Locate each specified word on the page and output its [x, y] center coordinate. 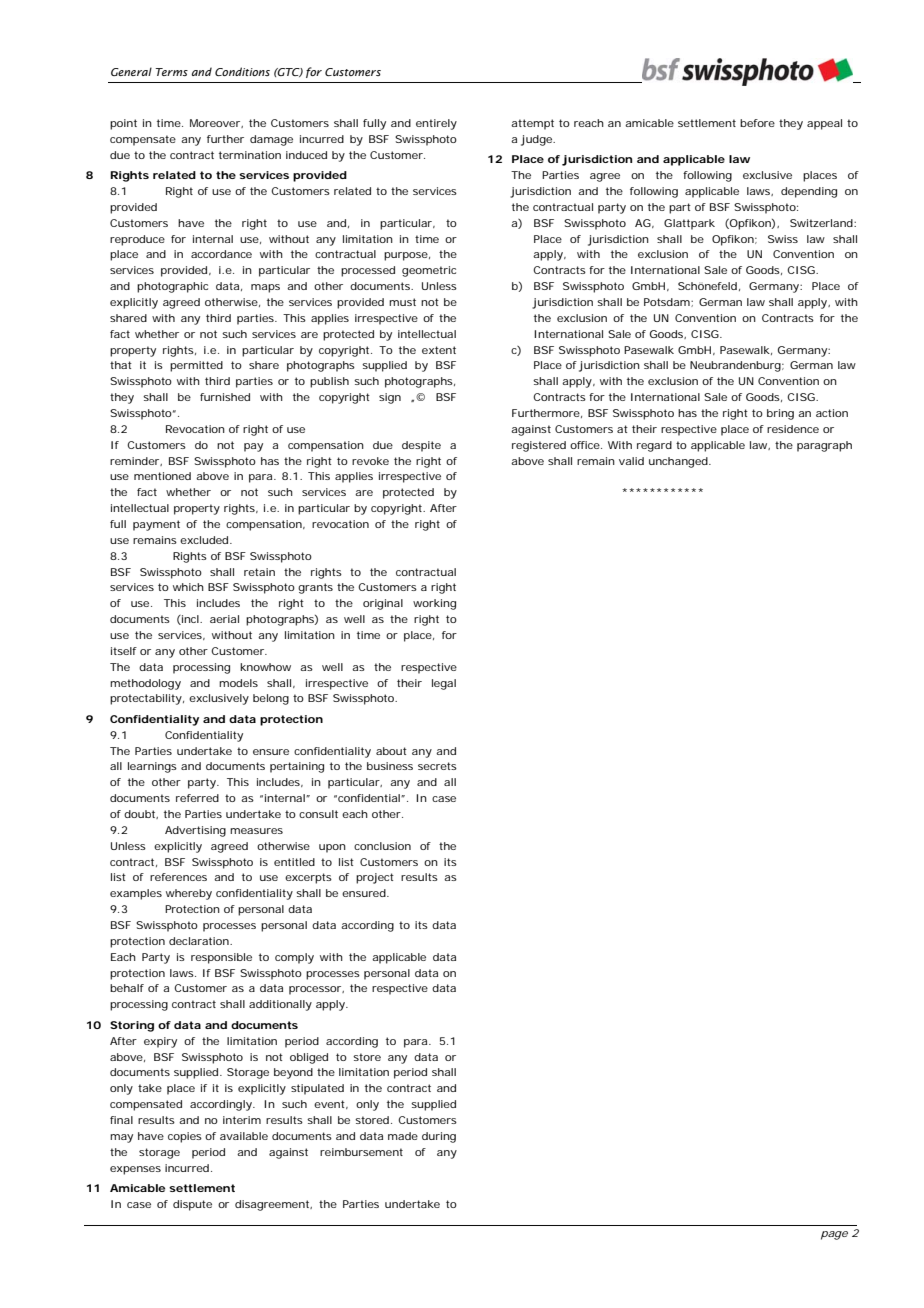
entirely [436, 124]
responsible [221, 958]
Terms [171, 72]
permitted [196, 366]
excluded [206, 540]
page [834, 1235]
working [434, 604]
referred [197, 798]
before [757, 123]
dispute [192, 1205]
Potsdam [668, 302]
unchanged [680, 462]
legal [444, 684]
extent [439, 350]
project [375, 878]
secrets [437, 766]
